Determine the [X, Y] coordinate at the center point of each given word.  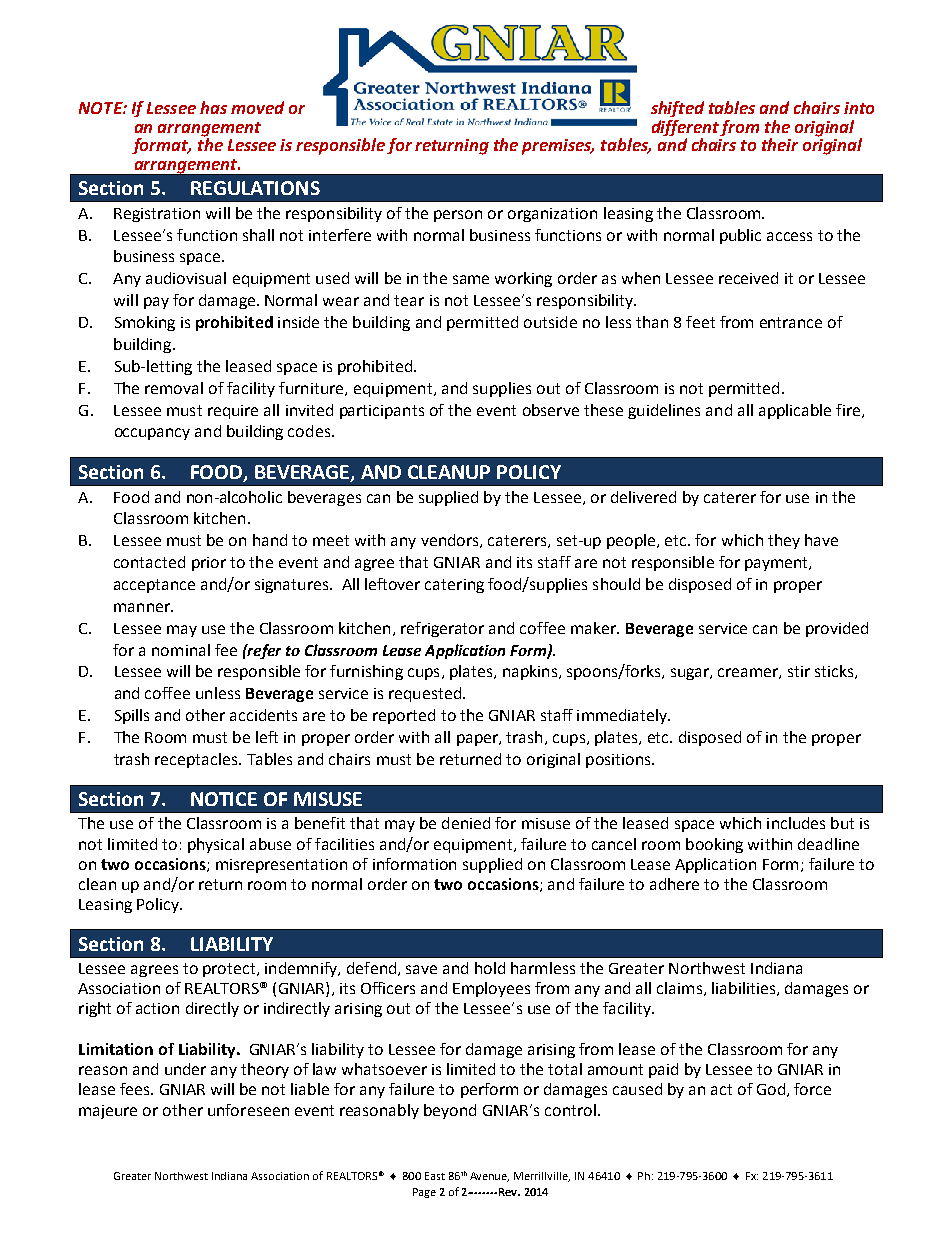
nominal [181, 650]
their [780, 144]
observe [551, 410]
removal [174, 388]
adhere [674, 884]
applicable [795, 411]
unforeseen [248, 1110]
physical [216, 845]
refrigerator [442, 629]
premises [558, 147]
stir [799, 671]
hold [490, 968]
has [213, 107]
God [771, 1089]
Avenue [489, 1177]
